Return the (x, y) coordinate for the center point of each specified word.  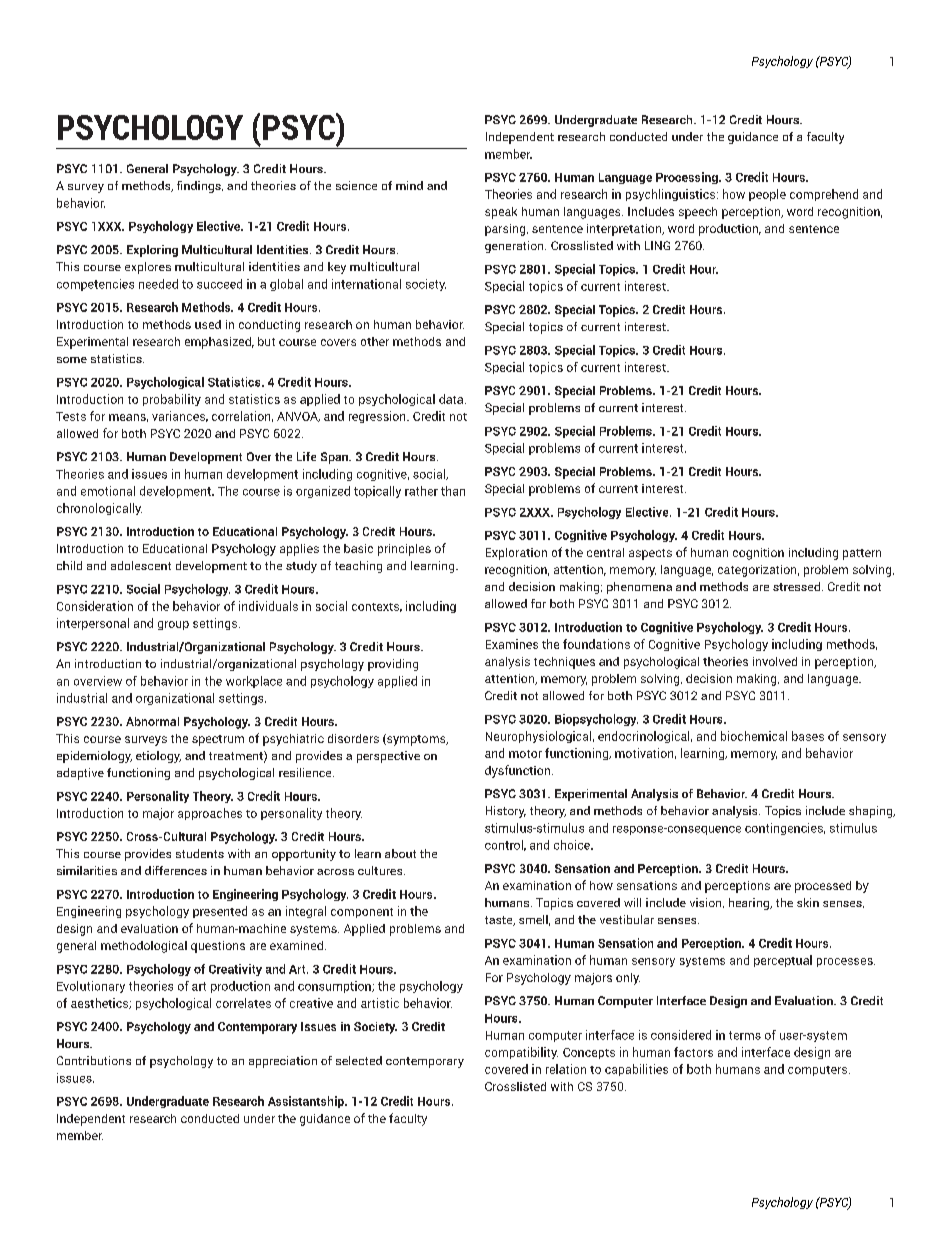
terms (745, 1035)
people (767, 195)
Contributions (94, 1060)
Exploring (152, 251)
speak (501, 213)
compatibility (521, 1053)
